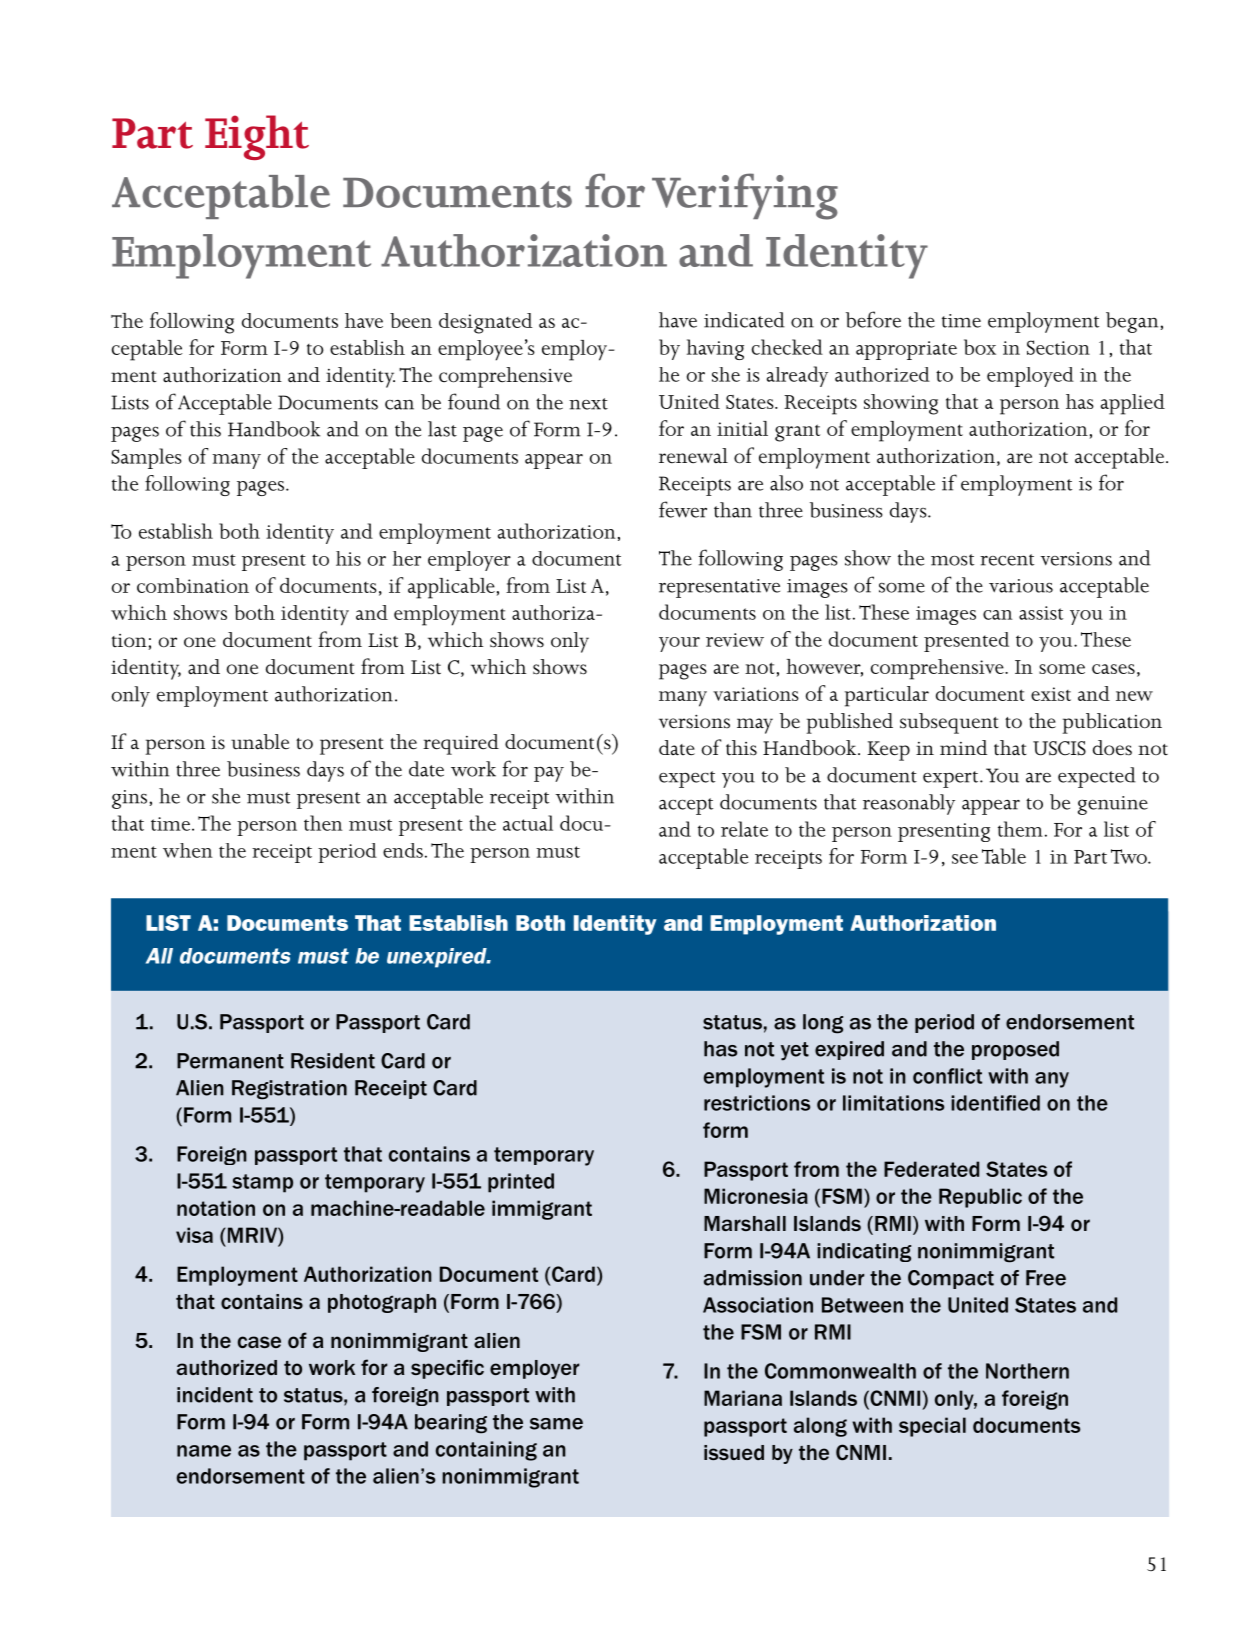 This document has height=1628, width=1258. I want to click on began, so click(1132, 322).
